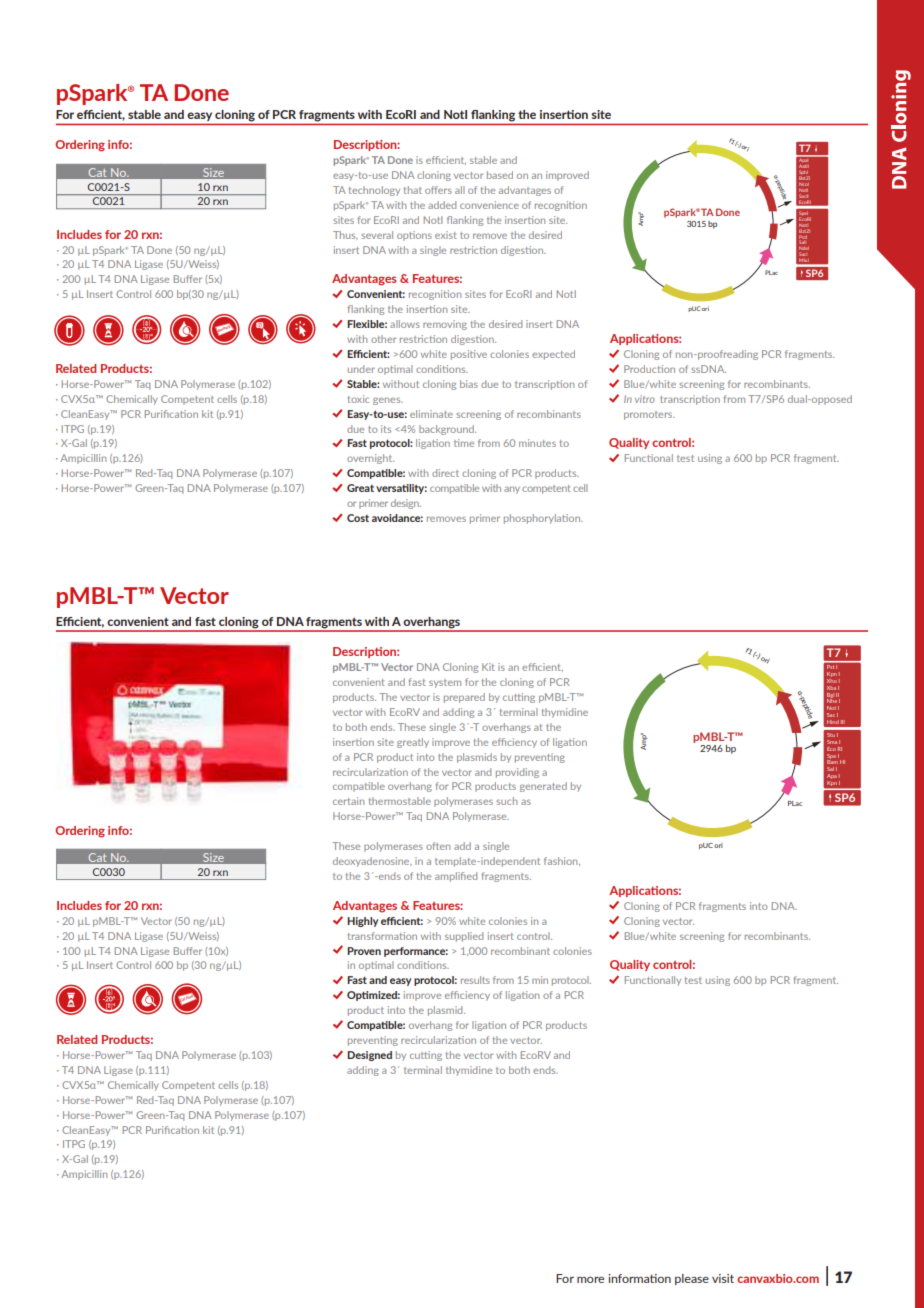  I want to click on that, so click(413, 190).
